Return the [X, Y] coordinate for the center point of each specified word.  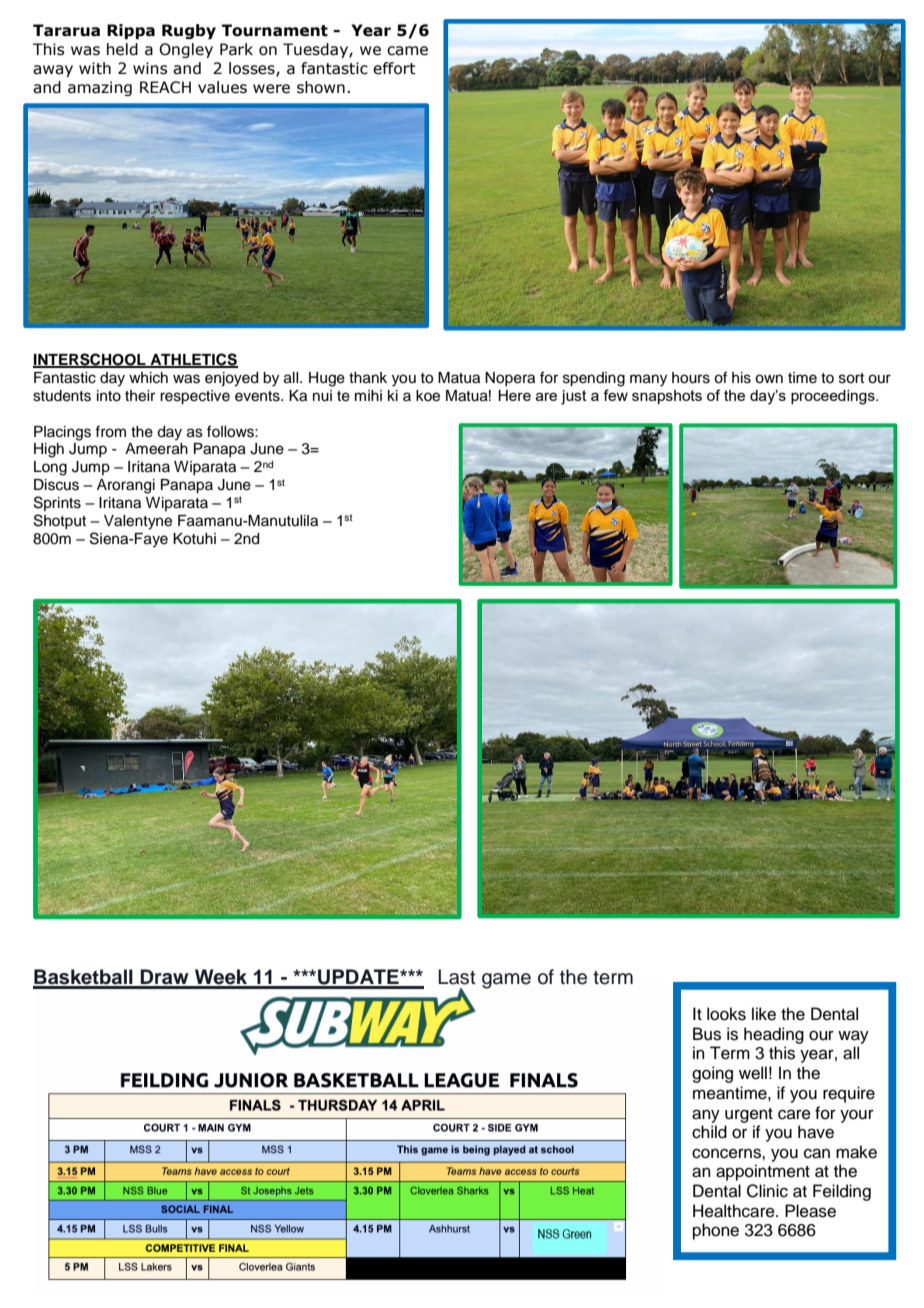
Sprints [57, 503]
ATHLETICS [193, 360]
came [407, 51]
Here [514, 395]
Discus [56, 485]
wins [150, 68]
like [764, 1014]
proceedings [834, 397]
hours [691, 378]
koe [428, 396]
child [709, 1132]
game [506, 981]
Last [457, 977]
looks [726, 1014]
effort [394, 68]
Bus [707, 1034]
